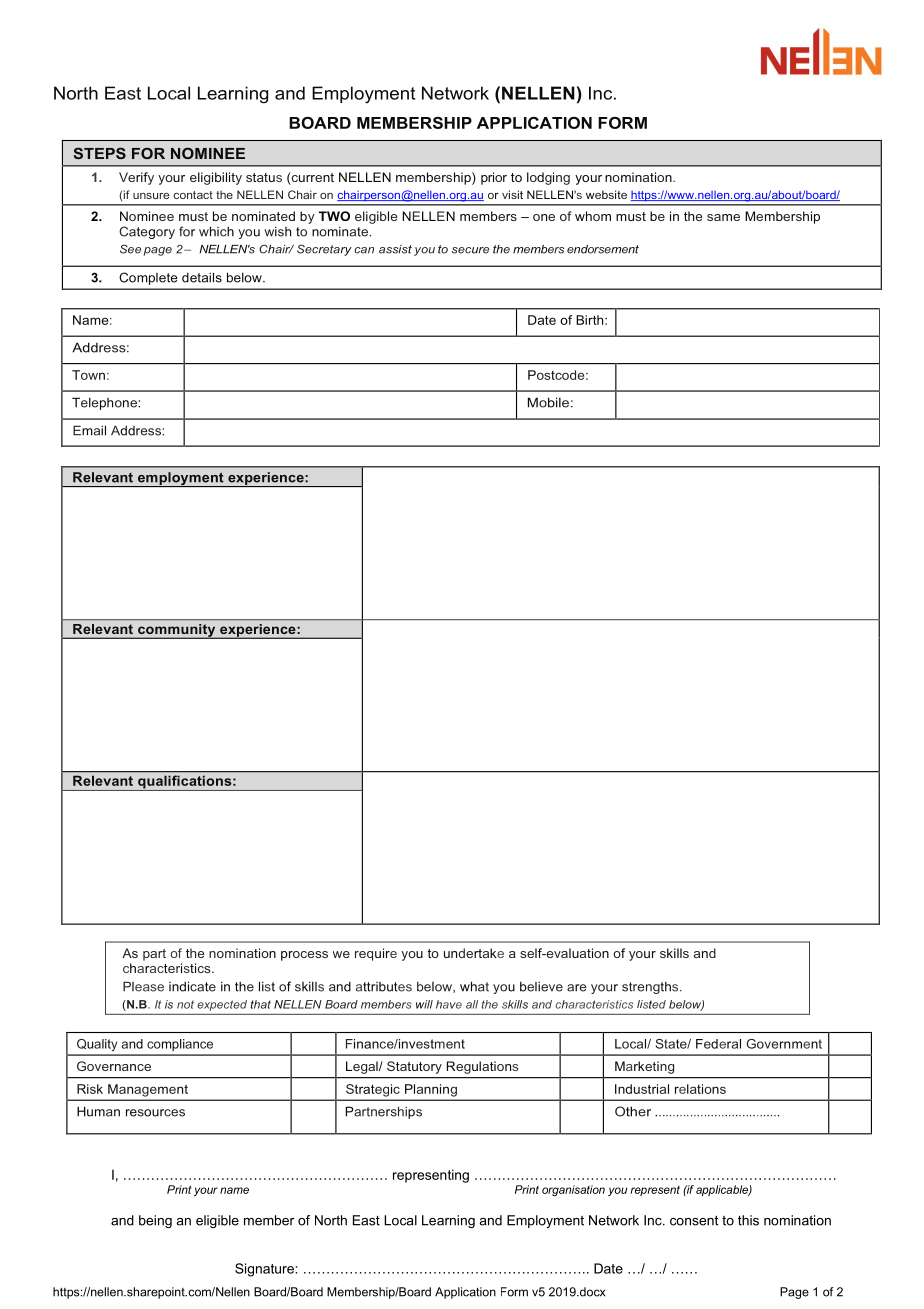 The image size is (924, 1309). Describe the element at coordinates (424, 1004) in the image. I see `will` at that location.
